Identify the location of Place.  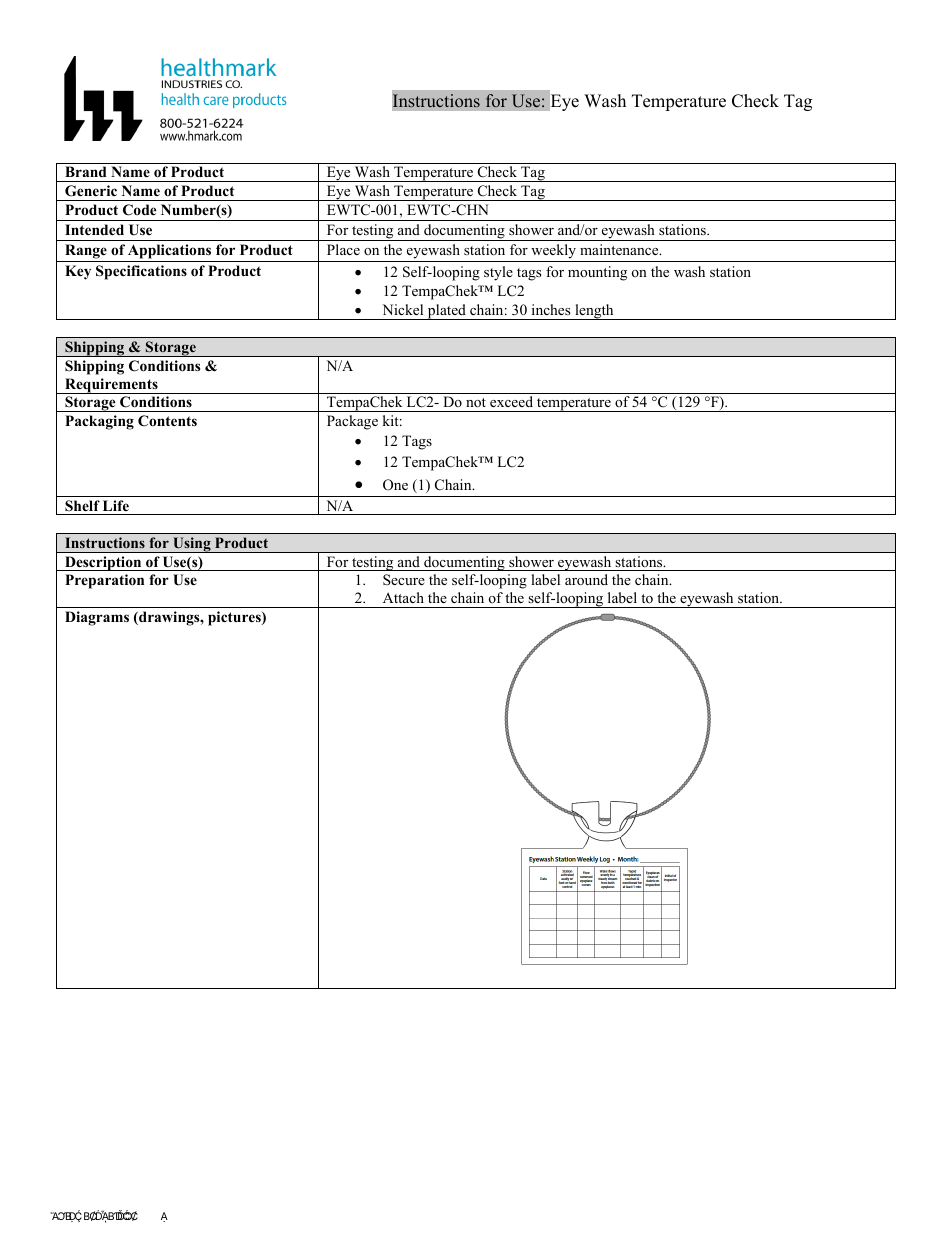
(343, 249).
